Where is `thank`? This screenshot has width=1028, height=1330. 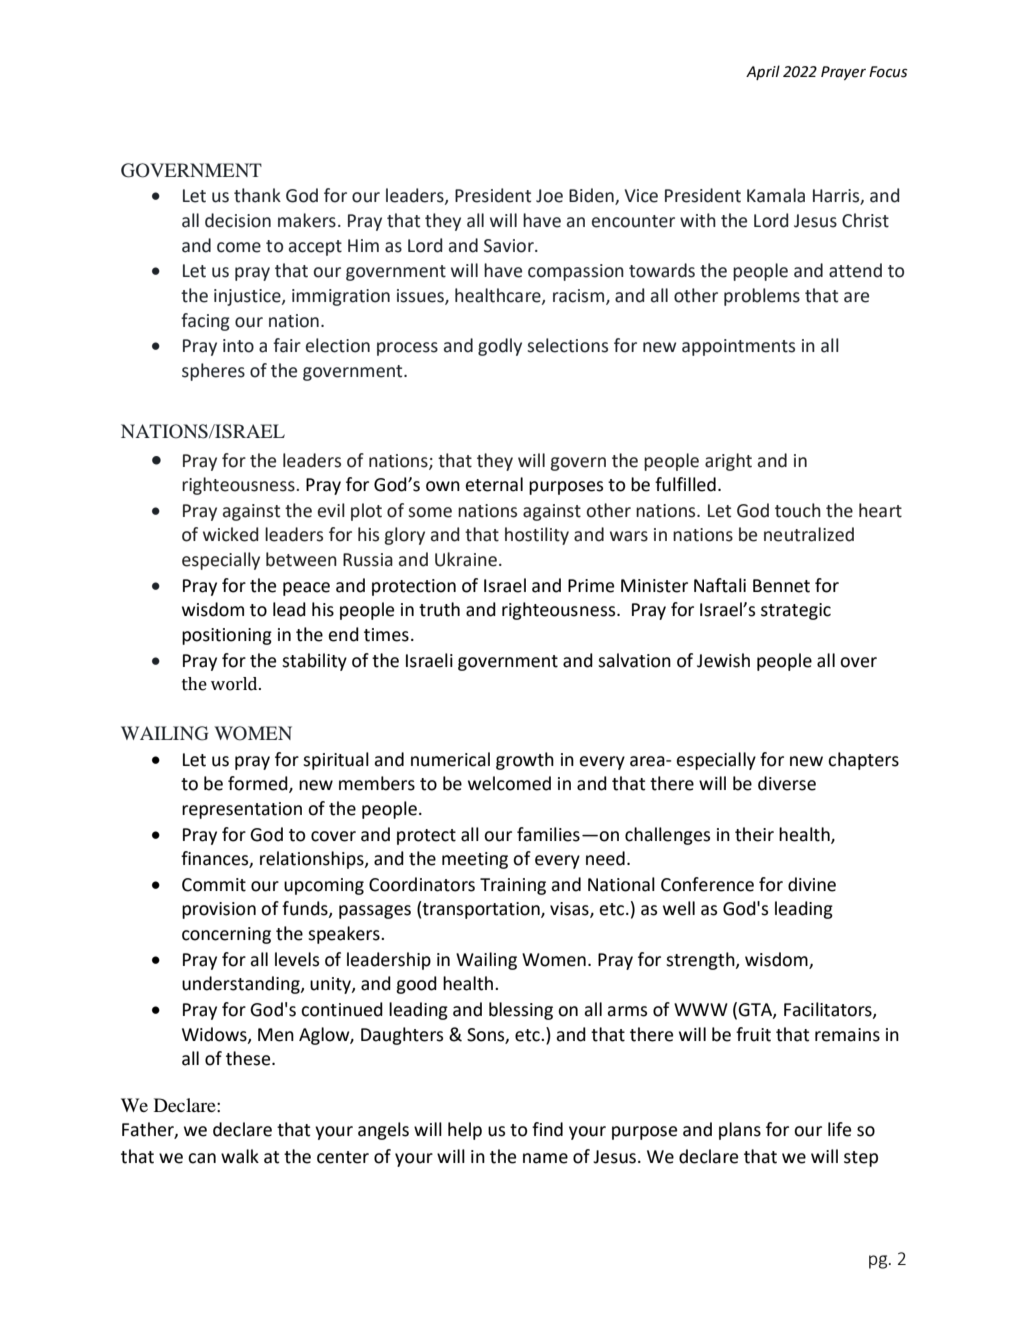 thank is located at coordinates (257, 195).
